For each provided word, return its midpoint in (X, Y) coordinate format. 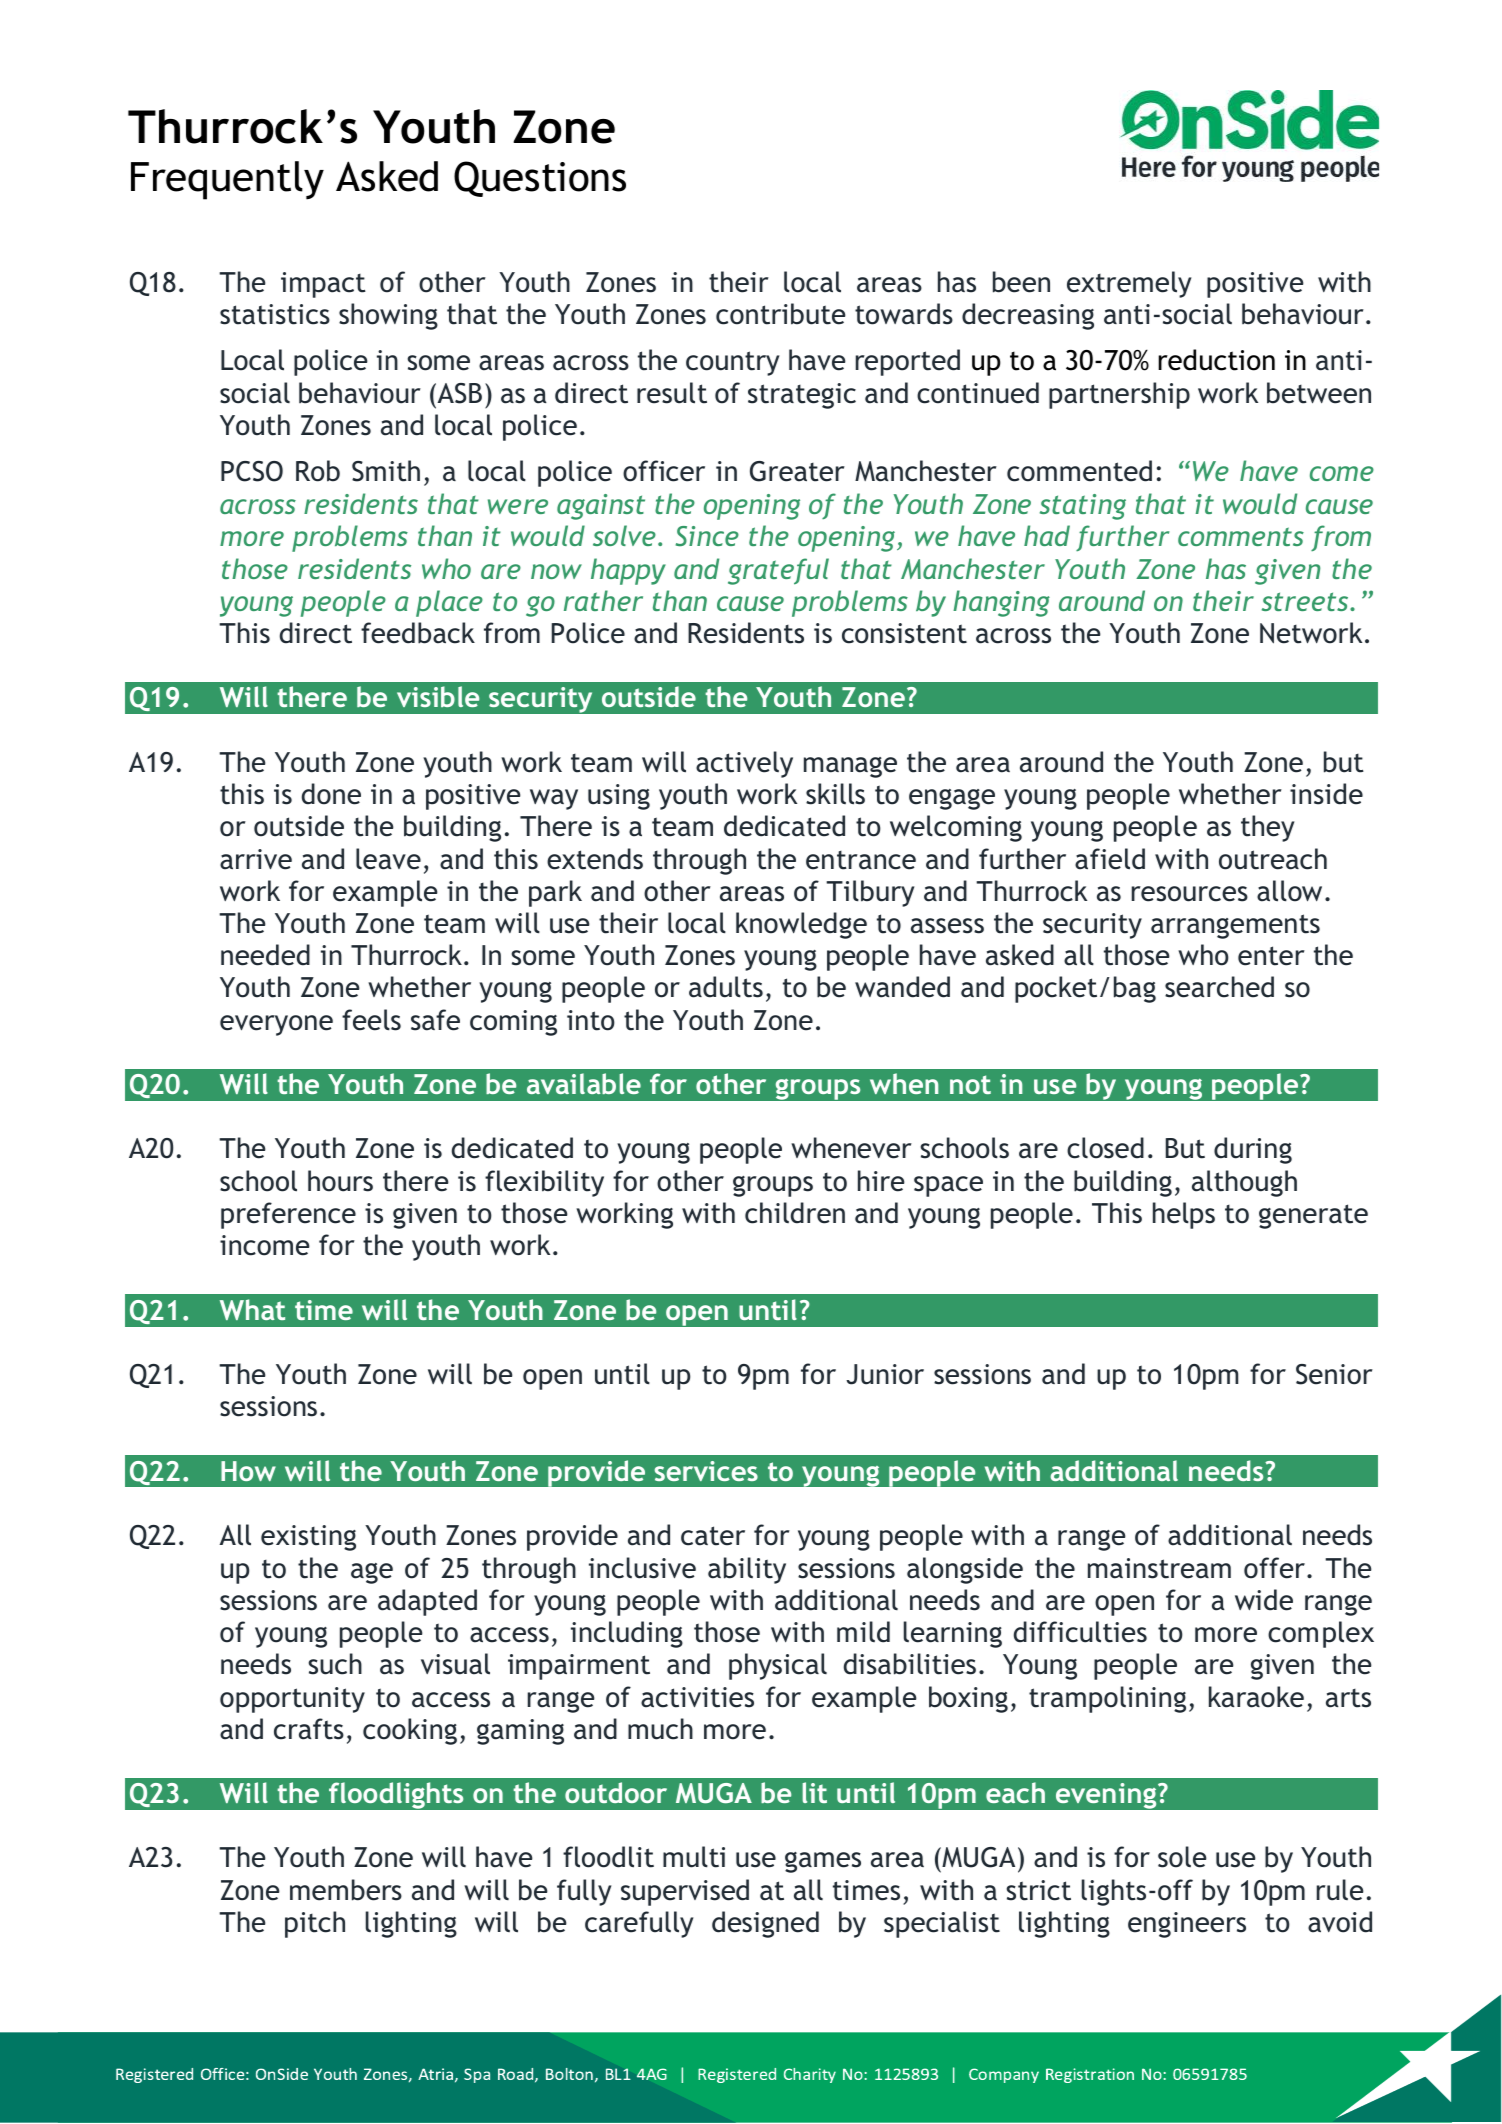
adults (726, 987)
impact (323, 285)
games (823, 1862)
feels (371, 1020)
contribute (781, 314)
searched (1219, 987)
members (346, 1890)
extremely (1129, 284)
